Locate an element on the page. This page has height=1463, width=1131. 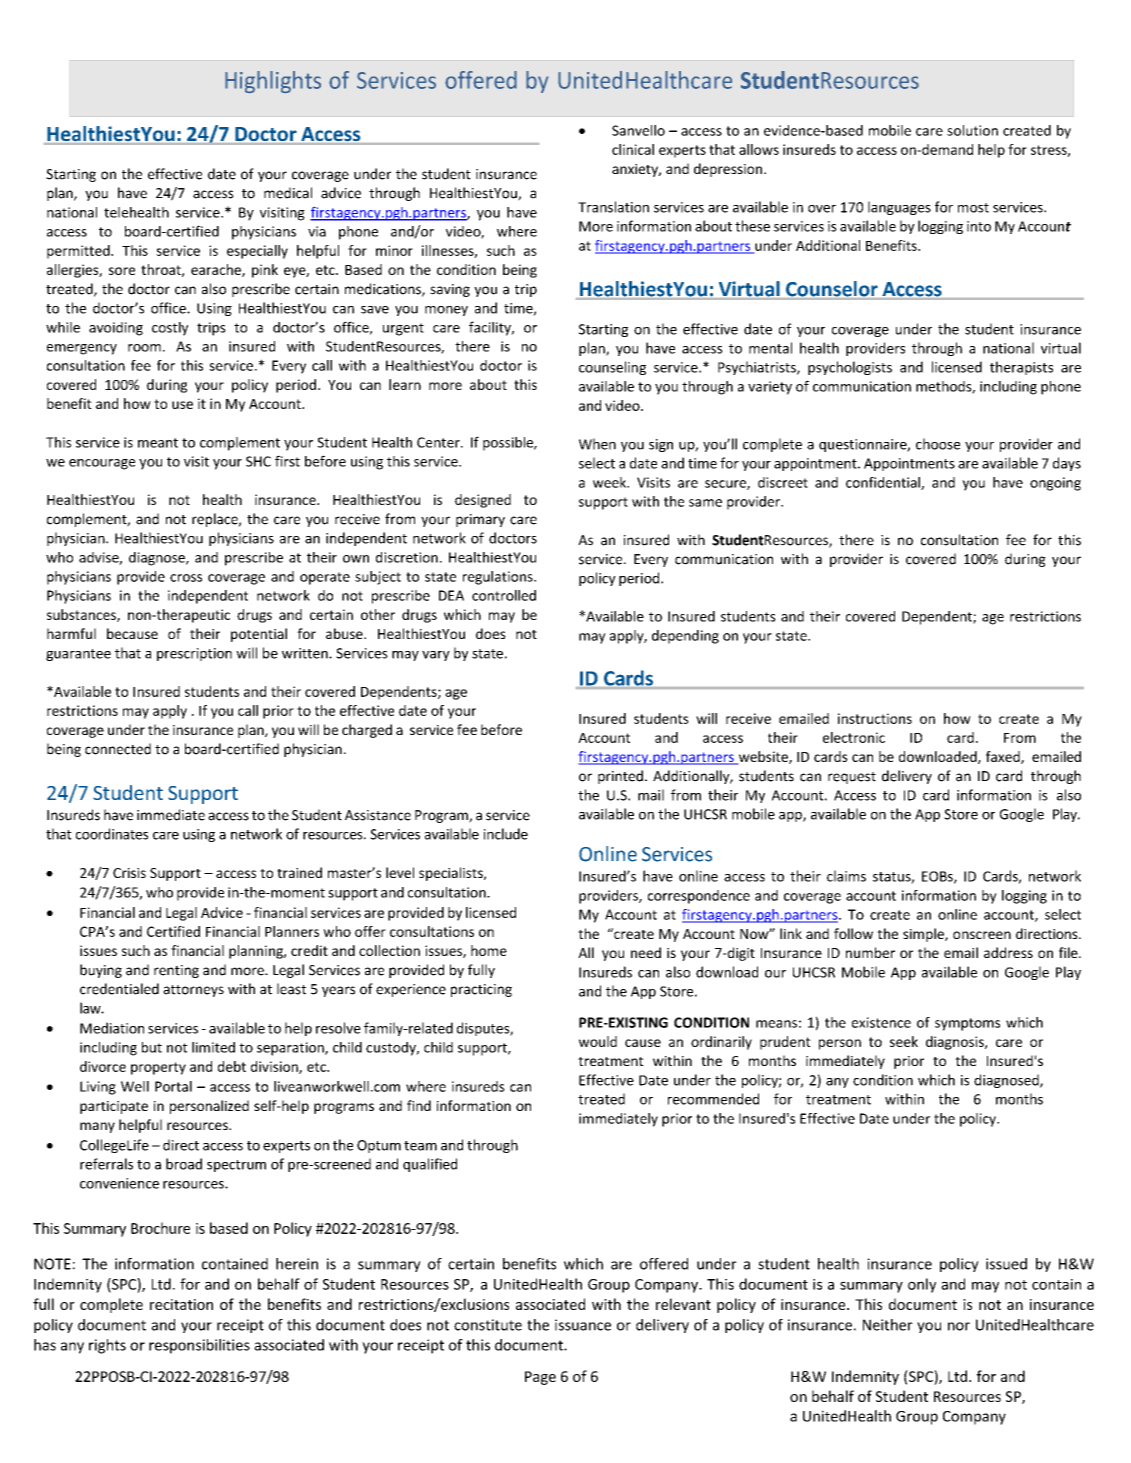
renting is located at coordinates (176, 971).
